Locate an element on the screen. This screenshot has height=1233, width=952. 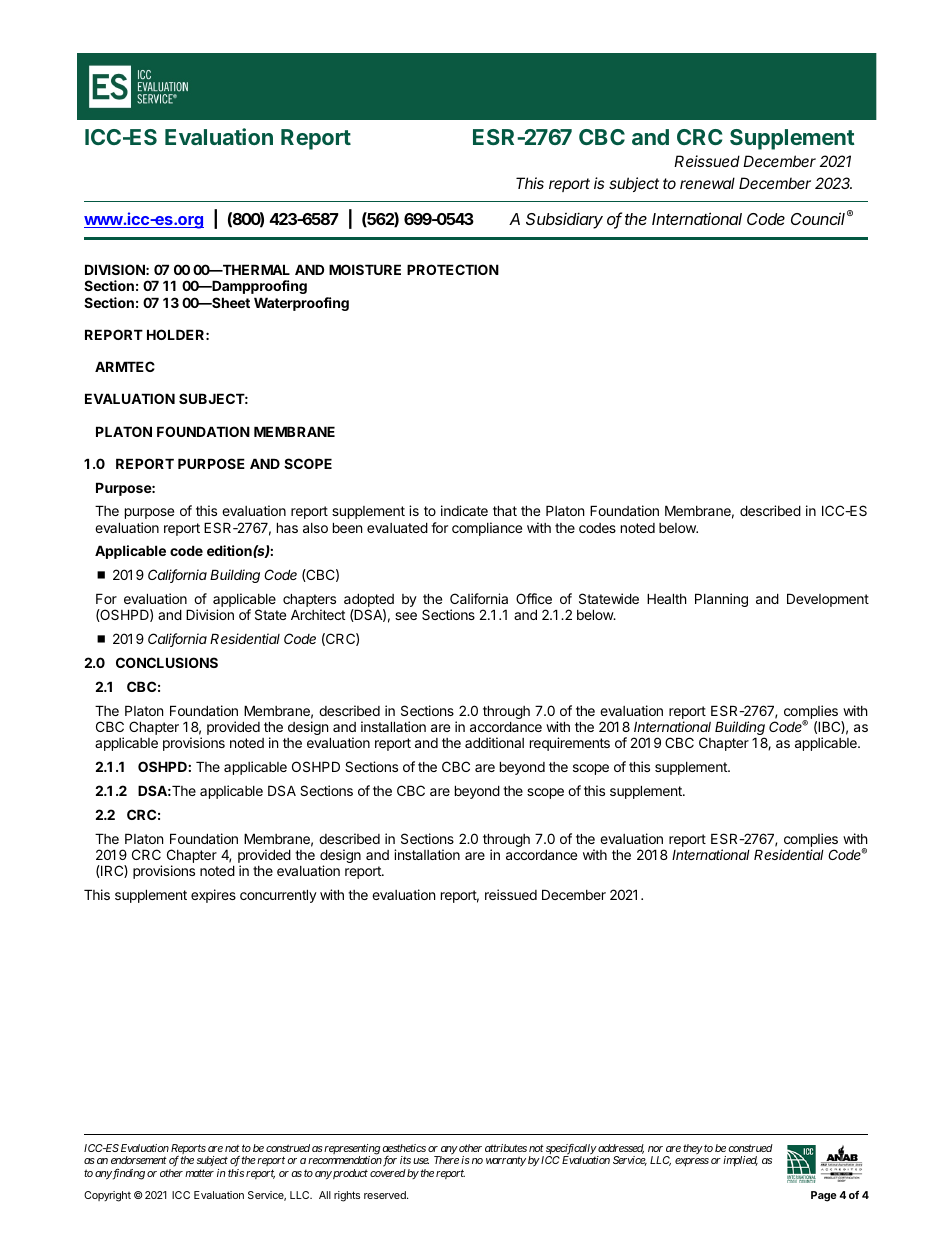
matter is located at coordinates (199, 1173).
